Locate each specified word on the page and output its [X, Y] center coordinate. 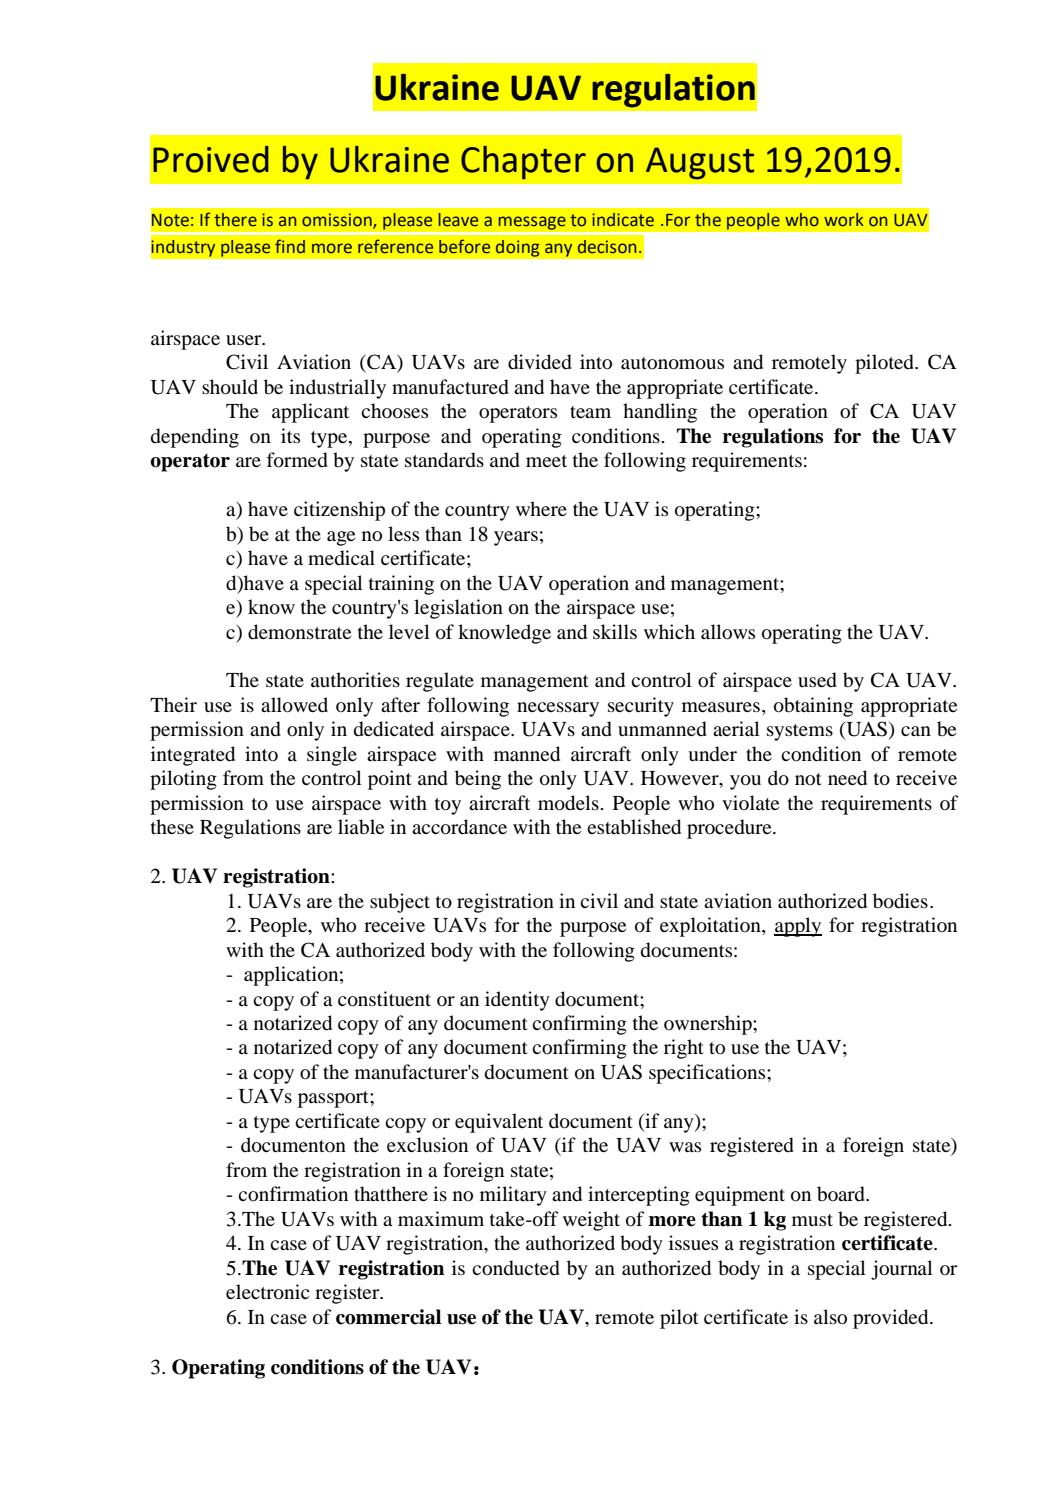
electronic [268, 1292]
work [844, 220]
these [172, 826]
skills [615, 631]
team [590, 412]
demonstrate [299, 632]
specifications [708, 1074]
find [290, 246]
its [290, 435]
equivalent [499, 1123]
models [568, 803]
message [532, 223]
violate [750, 802]
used [817, 680]
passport [334, 1099]
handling [660, 413]
